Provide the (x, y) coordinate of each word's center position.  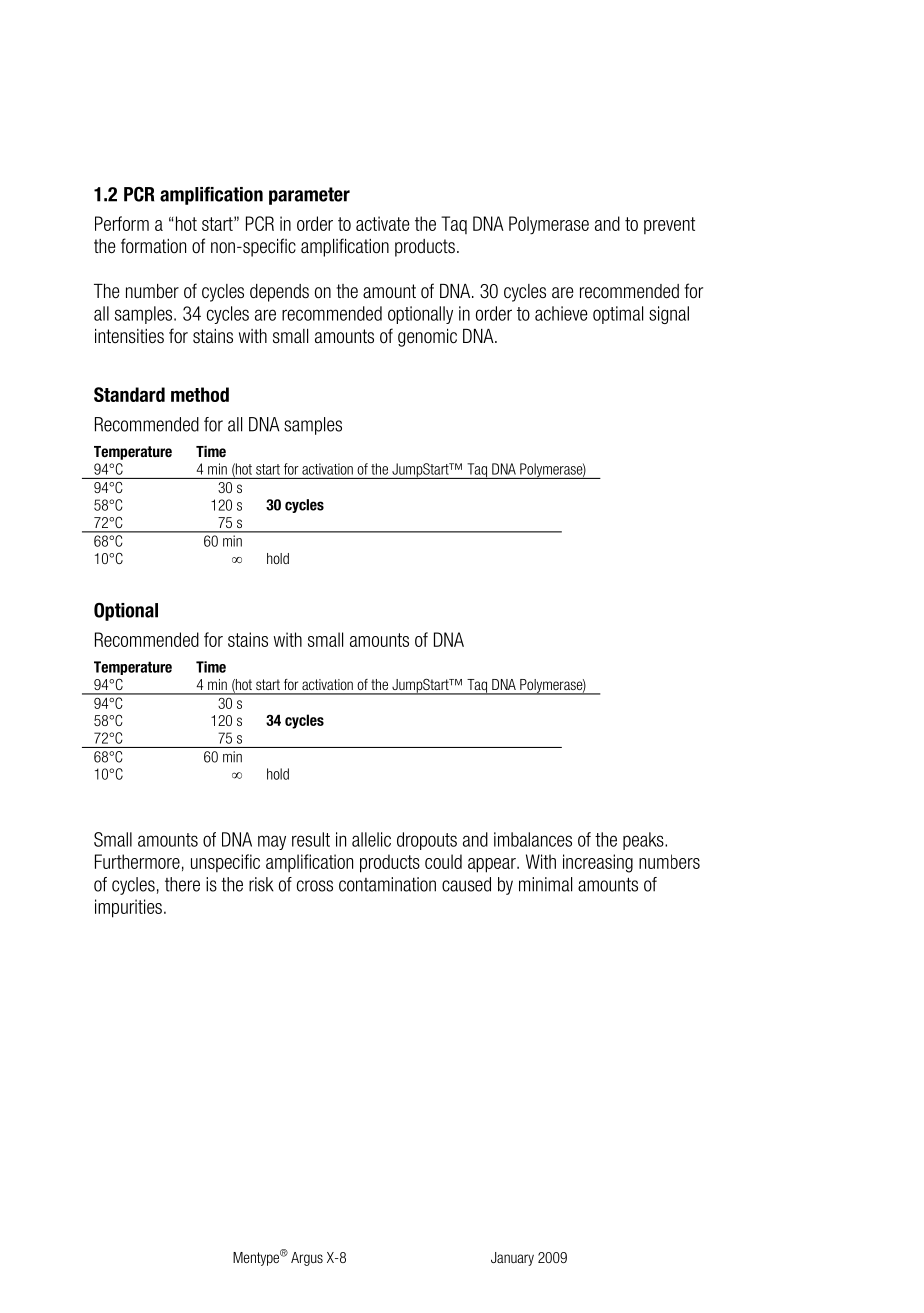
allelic (371, 839)
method (200, 394)
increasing (598, 863)
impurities (128, 908)
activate (383, 223)
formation (153, 246)
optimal (618, 315)
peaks (644, 841)
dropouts (427, 841)
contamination (387, 884)
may (272, 842)
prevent (669, 225)
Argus (307, 1259)
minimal (545, 884)
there (182, 884)
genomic (427, 338)
